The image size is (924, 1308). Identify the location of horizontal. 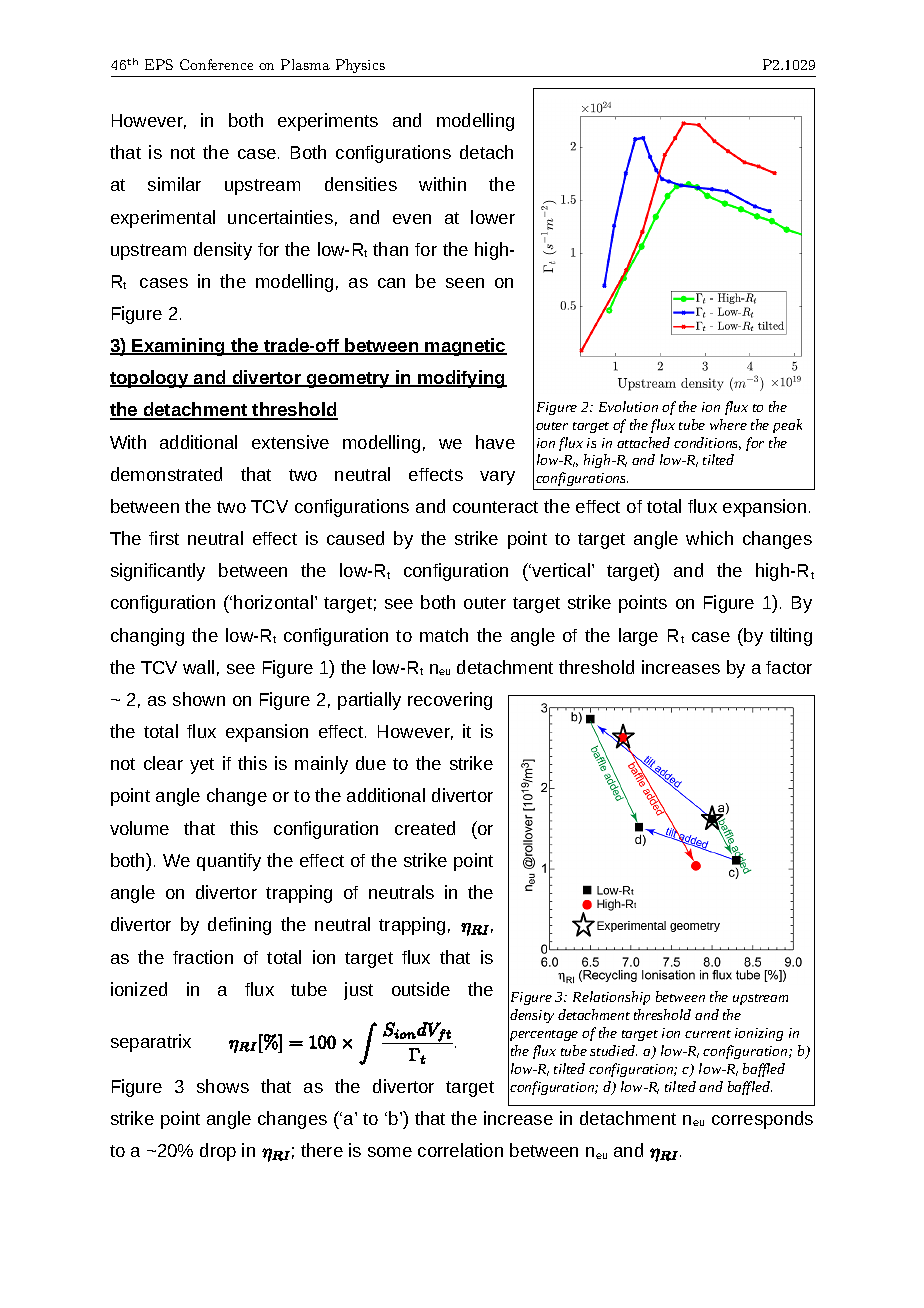
(275, 602).
